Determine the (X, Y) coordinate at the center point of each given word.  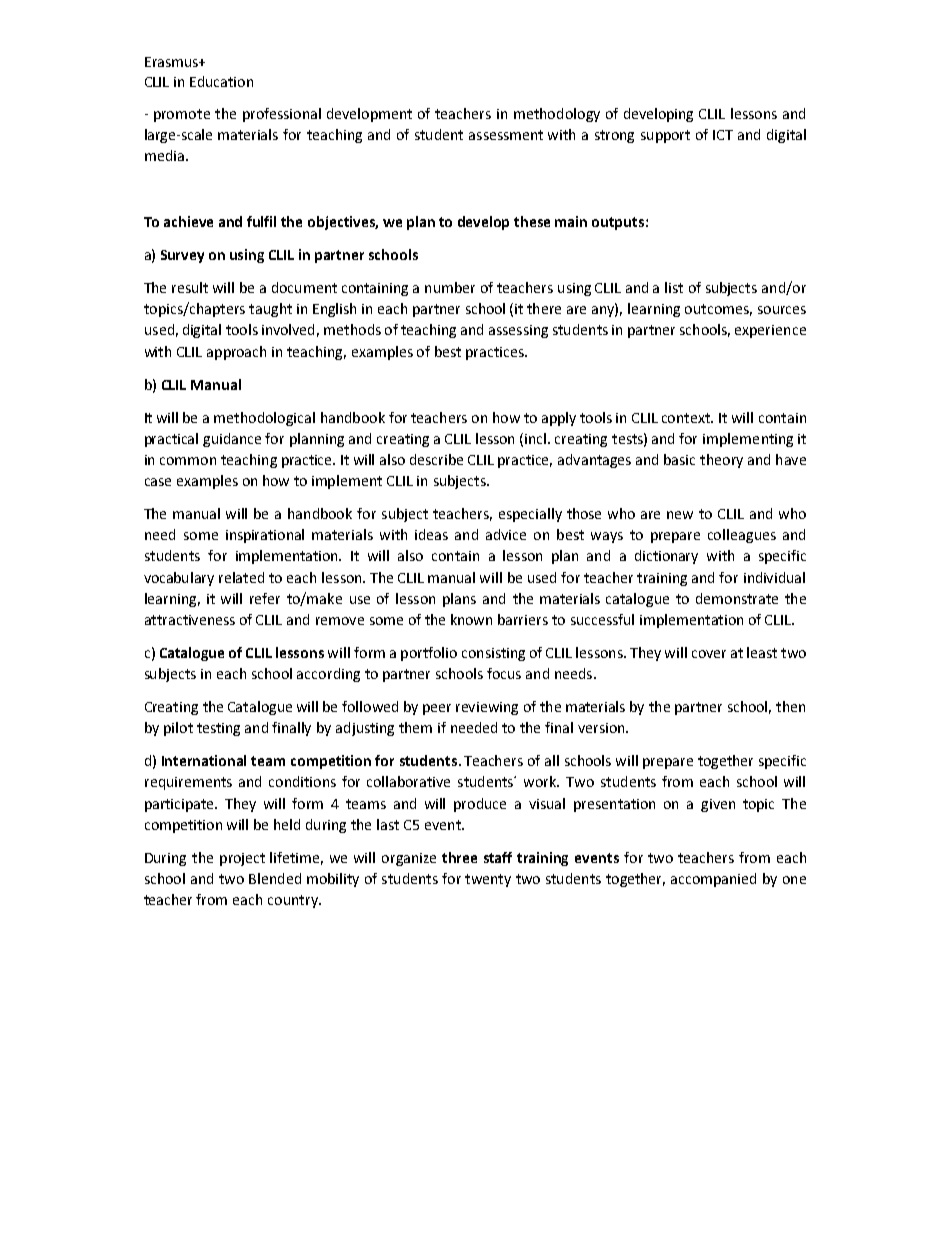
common (188, 461)
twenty (488, 880)
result (190, 287)
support (665, 136)
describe (436, 459)
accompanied (713, 880)
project (242, 859)
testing (218, 729)
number (450, 287)
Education (221, 81)
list (674, 287)
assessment (506, 135)
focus (504, 673)
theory (721, 461)
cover (709, 654)
